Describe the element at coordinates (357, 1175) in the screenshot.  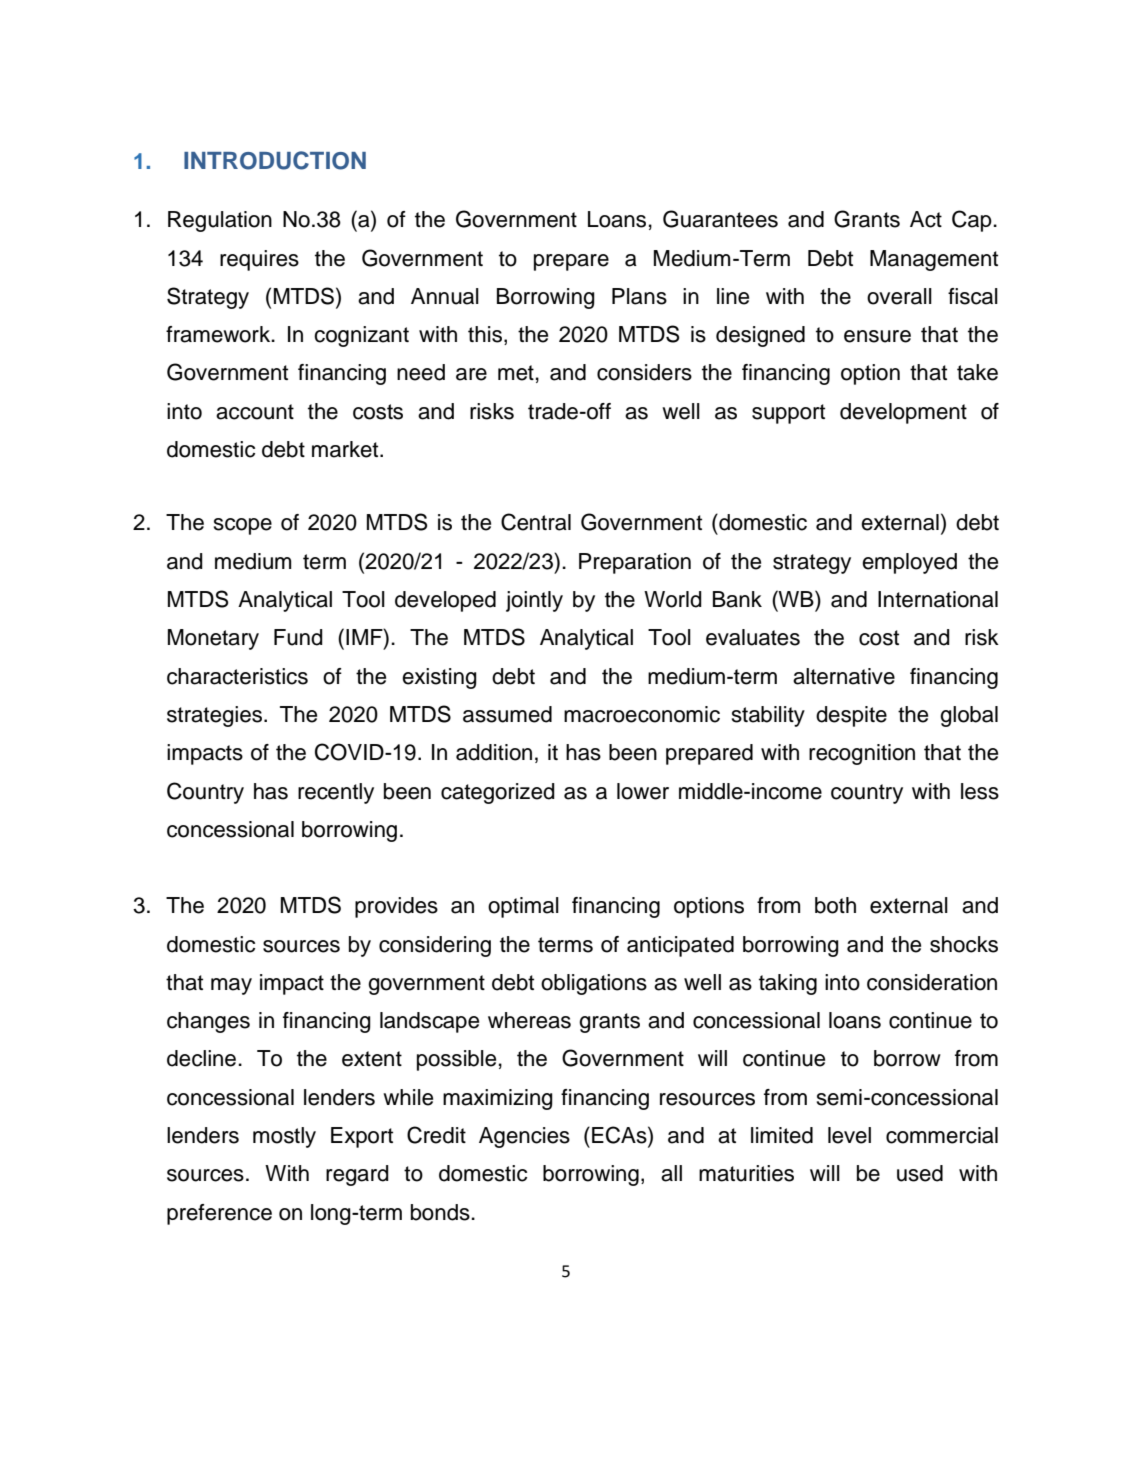
I see `regard` at that location.
